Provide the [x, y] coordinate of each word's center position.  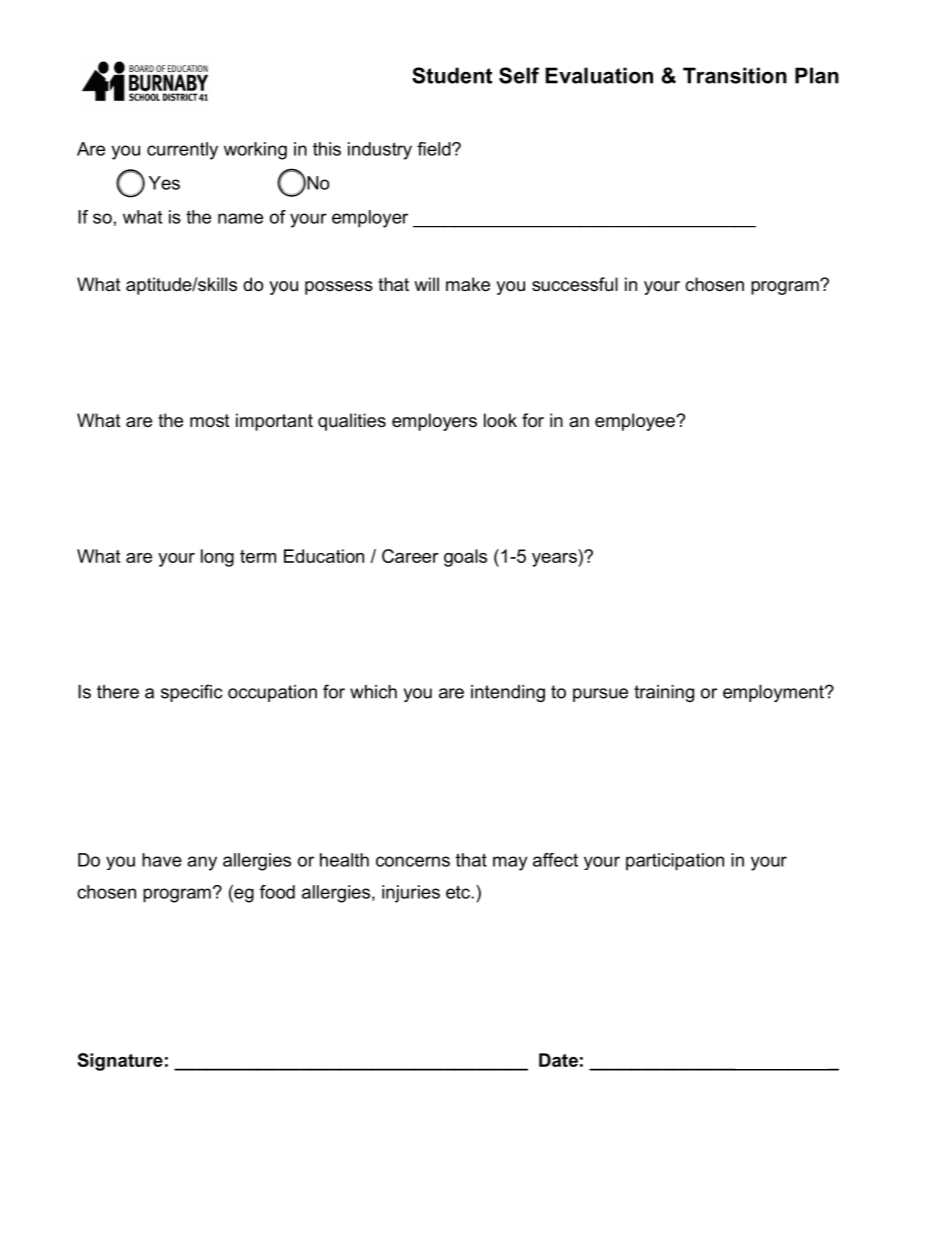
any [202, 863]
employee [636, 422]
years [555, 560]
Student [452, 75]
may [510, 863]
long [217, 558]
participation [675, 862]
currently [182, 151]
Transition [735, 75]
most [210, 420]
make [468, 284]
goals [465, 558]
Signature [120, 1062]
